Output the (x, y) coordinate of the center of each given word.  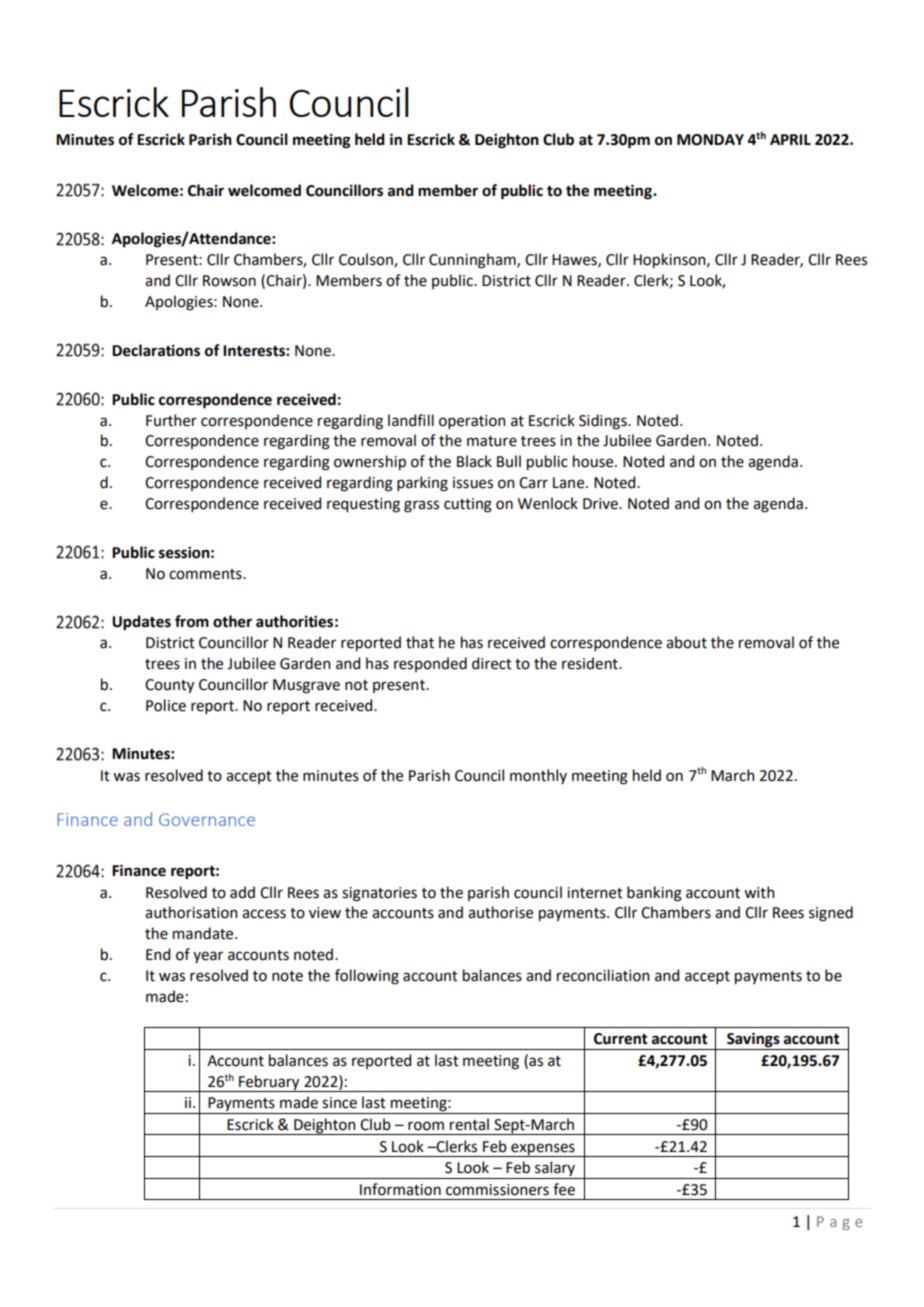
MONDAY (710, 140)
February (269, 1083)
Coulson (367, 260)
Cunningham (473, 261)
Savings (753, 1041)
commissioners (497, 1190)
